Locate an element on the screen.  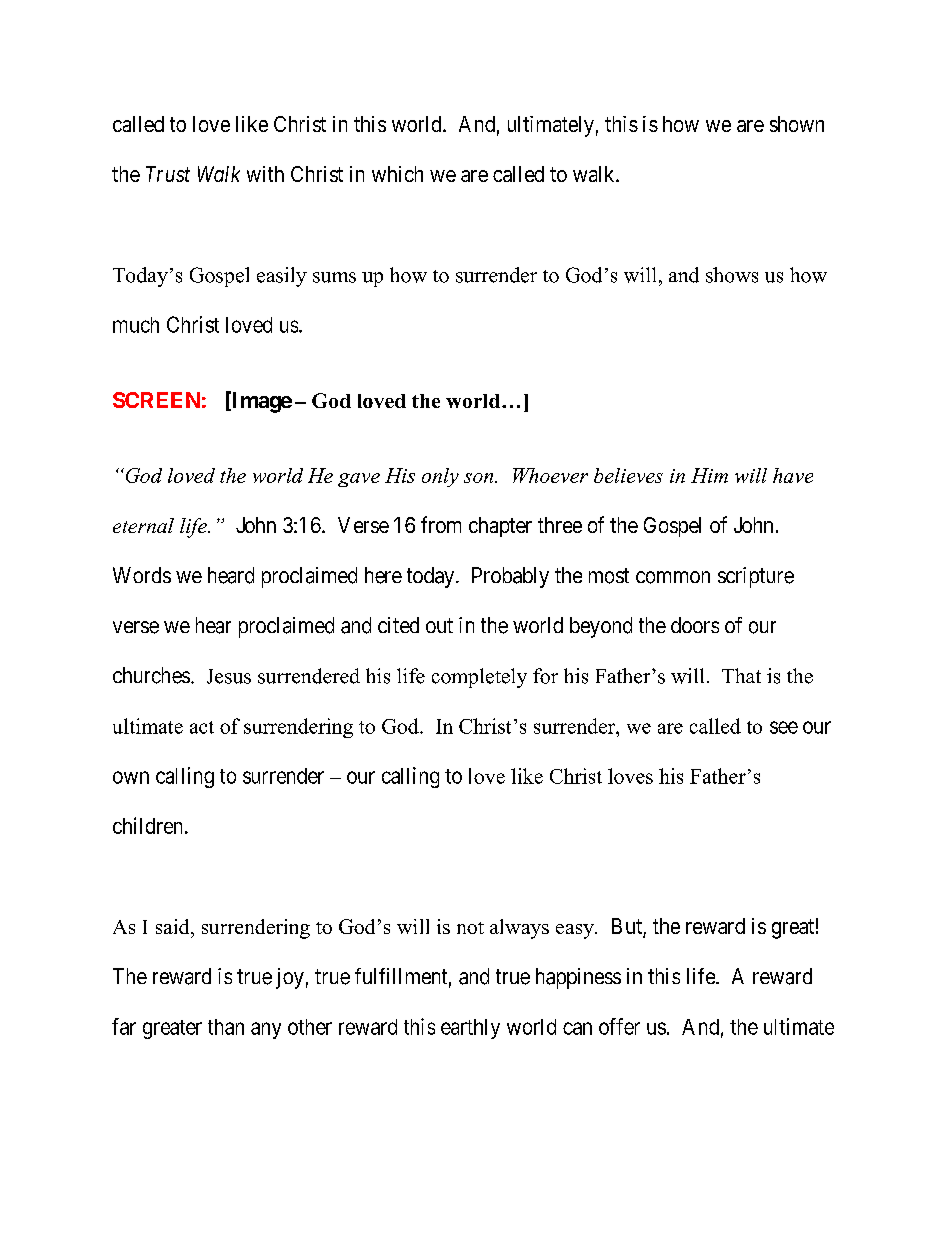
Him is located at coordinates (709, 475).
